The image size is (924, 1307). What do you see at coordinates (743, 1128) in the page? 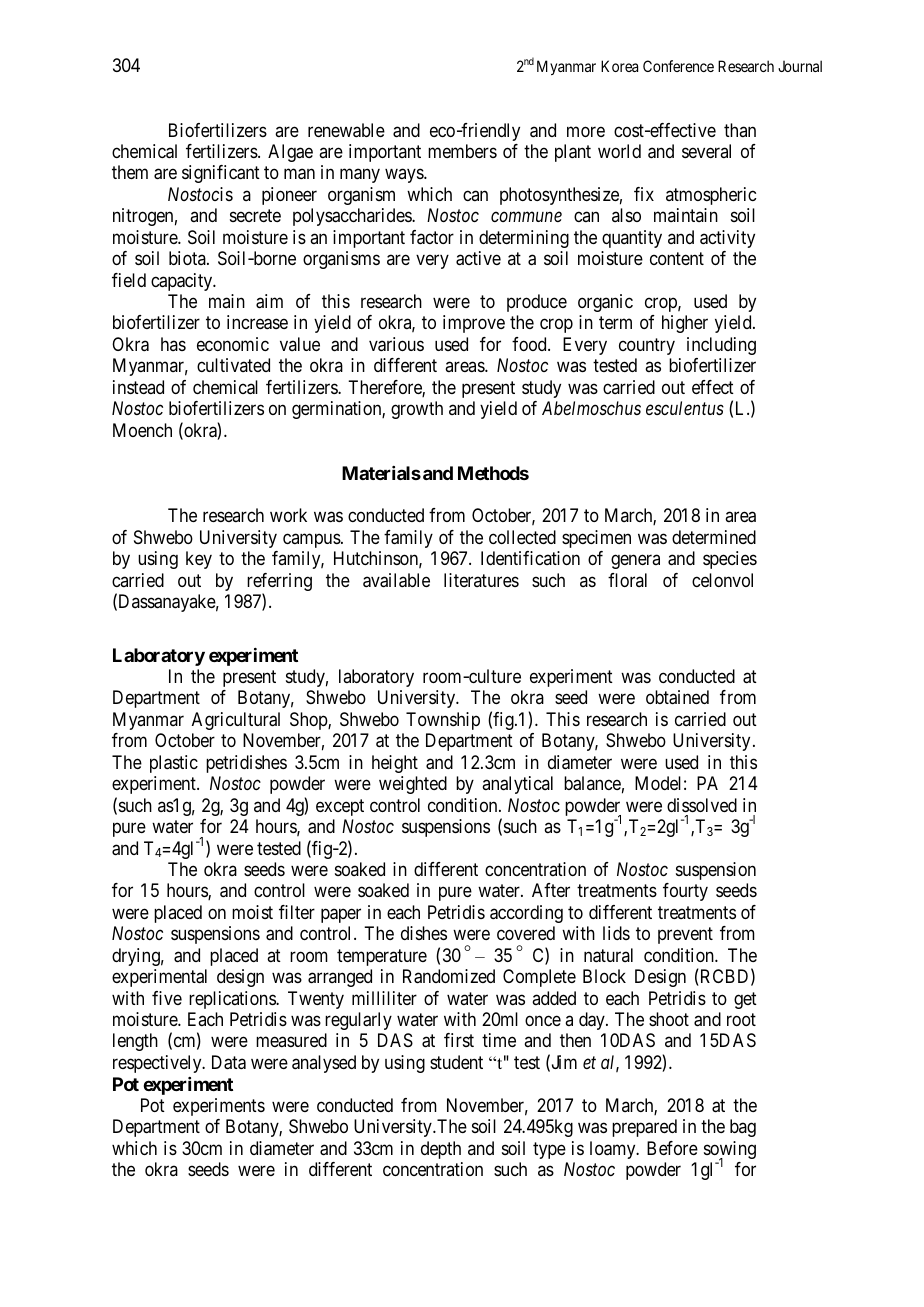
I see `bag` at bounding box center [743, 1128].
